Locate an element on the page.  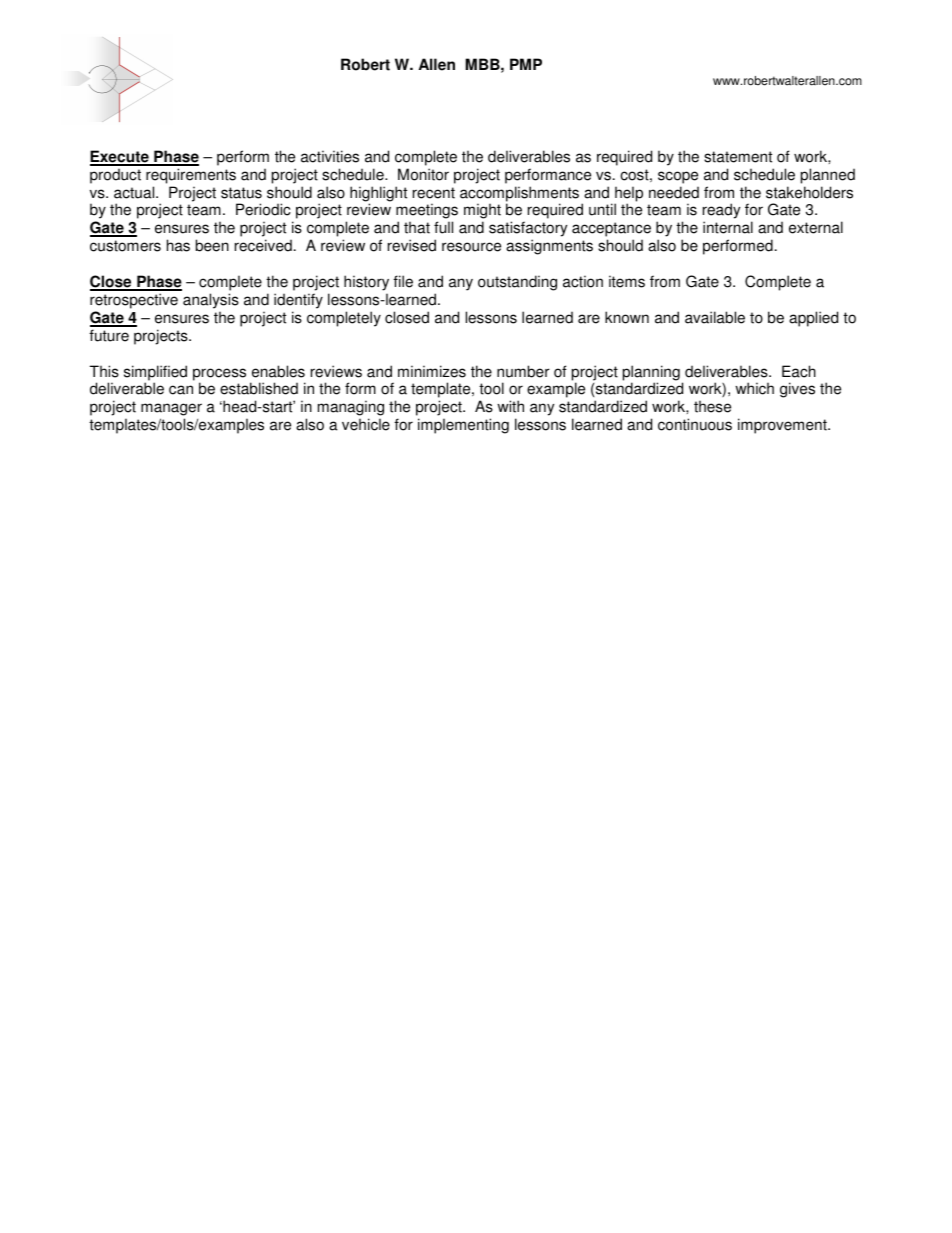
Execute is located at coordinates (120, 157).
